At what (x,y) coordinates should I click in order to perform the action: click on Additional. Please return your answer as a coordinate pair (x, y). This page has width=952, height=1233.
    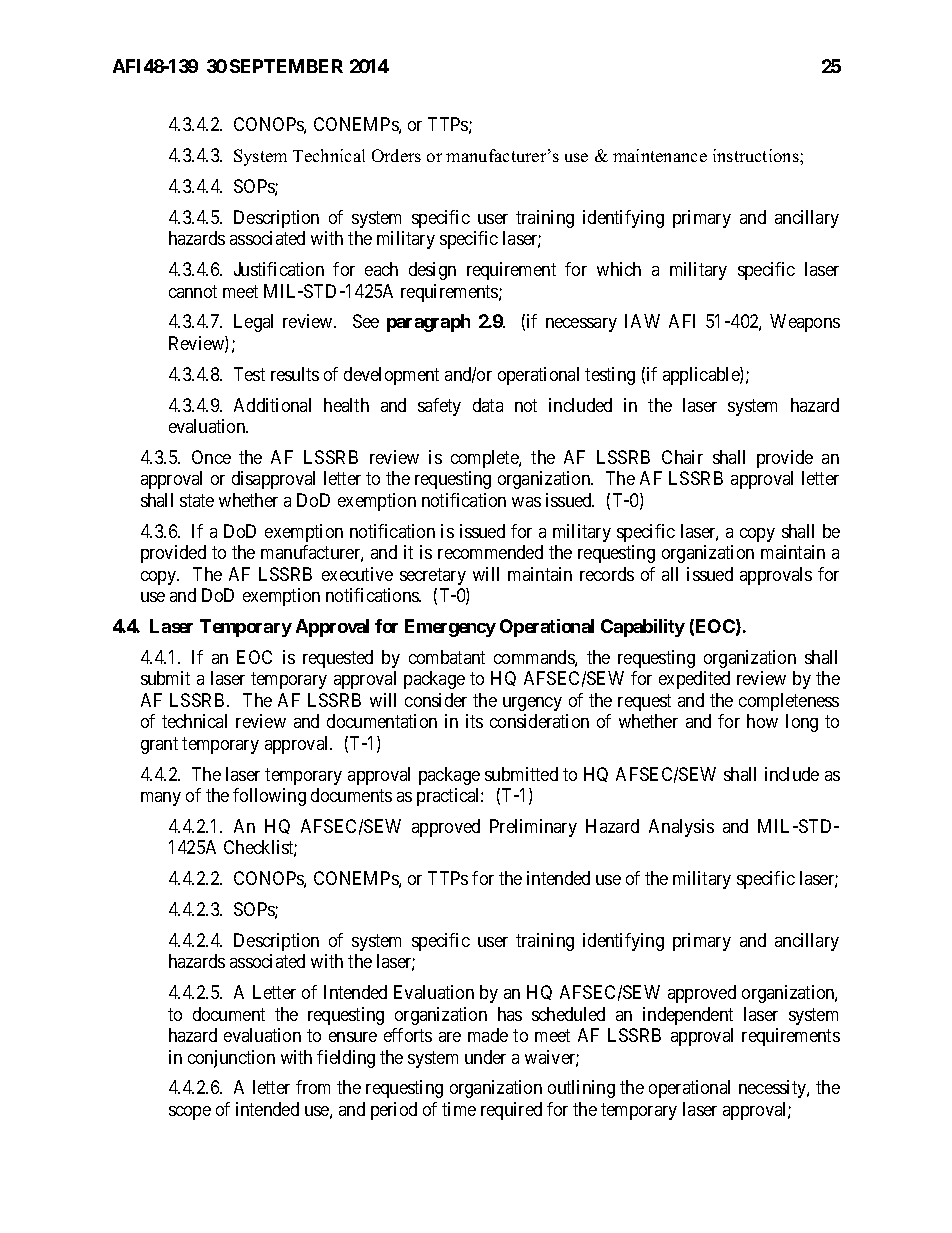
    Looking at the image, I should click on (272, 405).
